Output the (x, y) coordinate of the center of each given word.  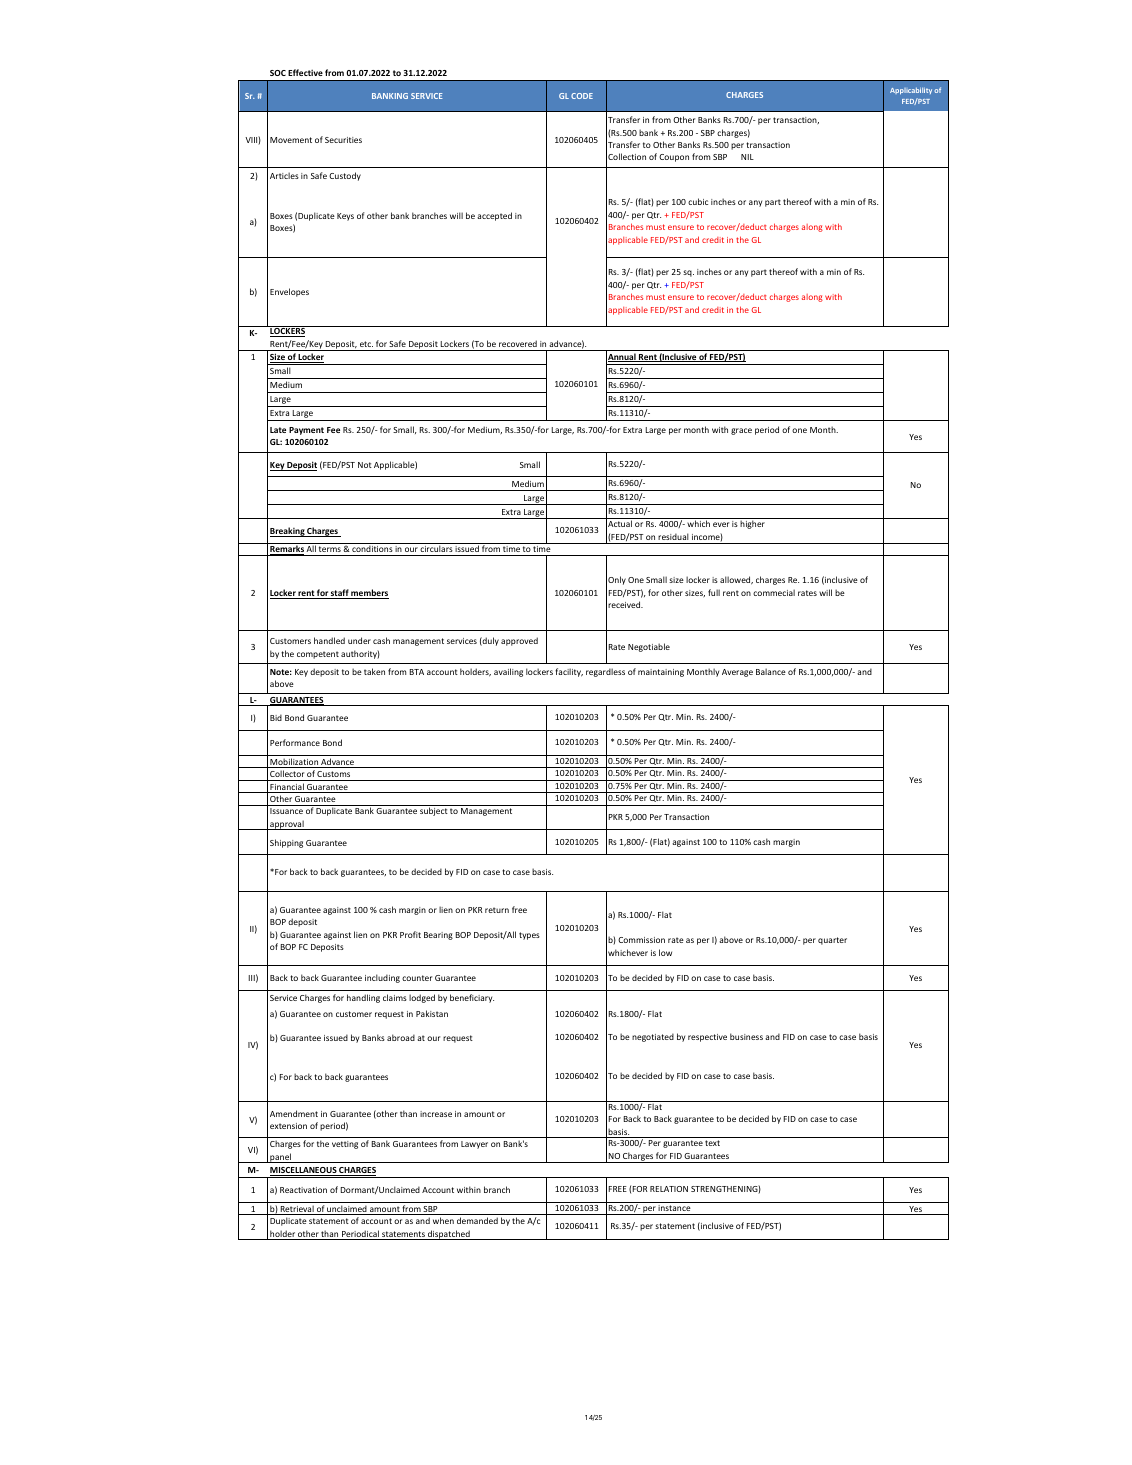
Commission (641, 940)
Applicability (911, 91)
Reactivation (303, 1190)
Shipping (286, 843)
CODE (582, 96)
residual (673, 536)
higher (752, 524)
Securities (343, 140)
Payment (306, 431)
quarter (832, 941)
